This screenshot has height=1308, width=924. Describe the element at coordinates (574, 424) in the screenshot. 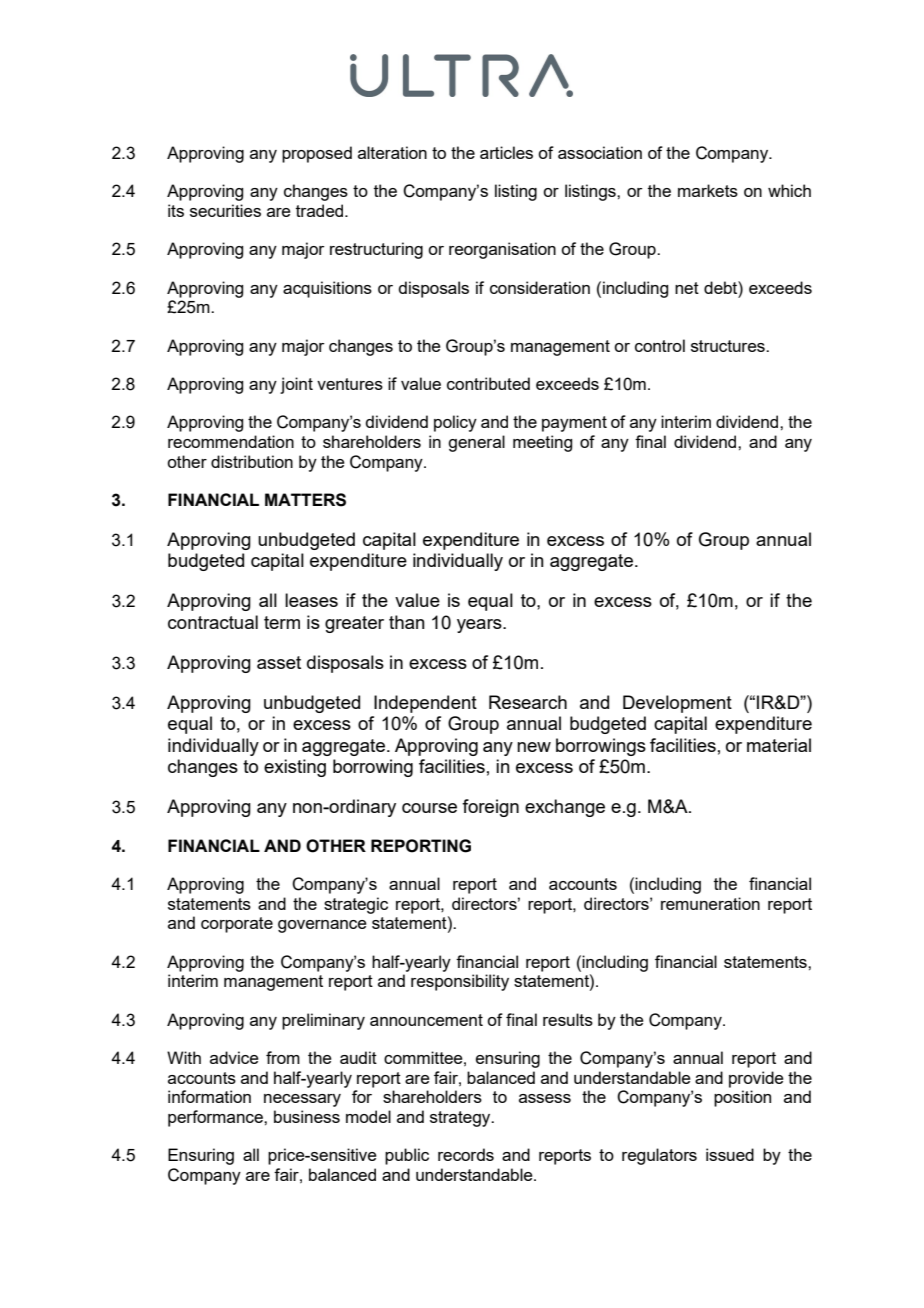

I see `payment` at that location.
